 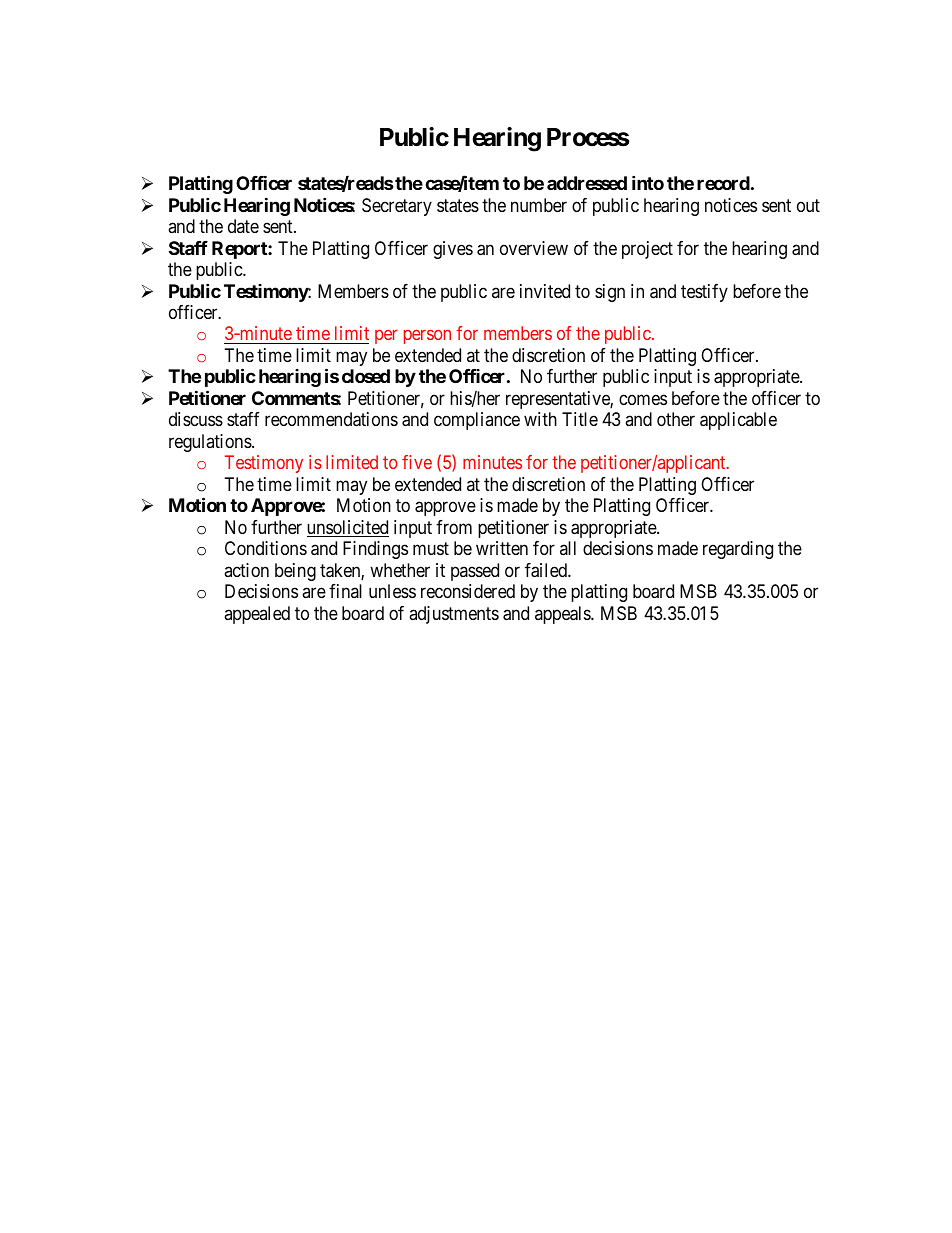 I want to click on person, so click(x=427, y=337).
